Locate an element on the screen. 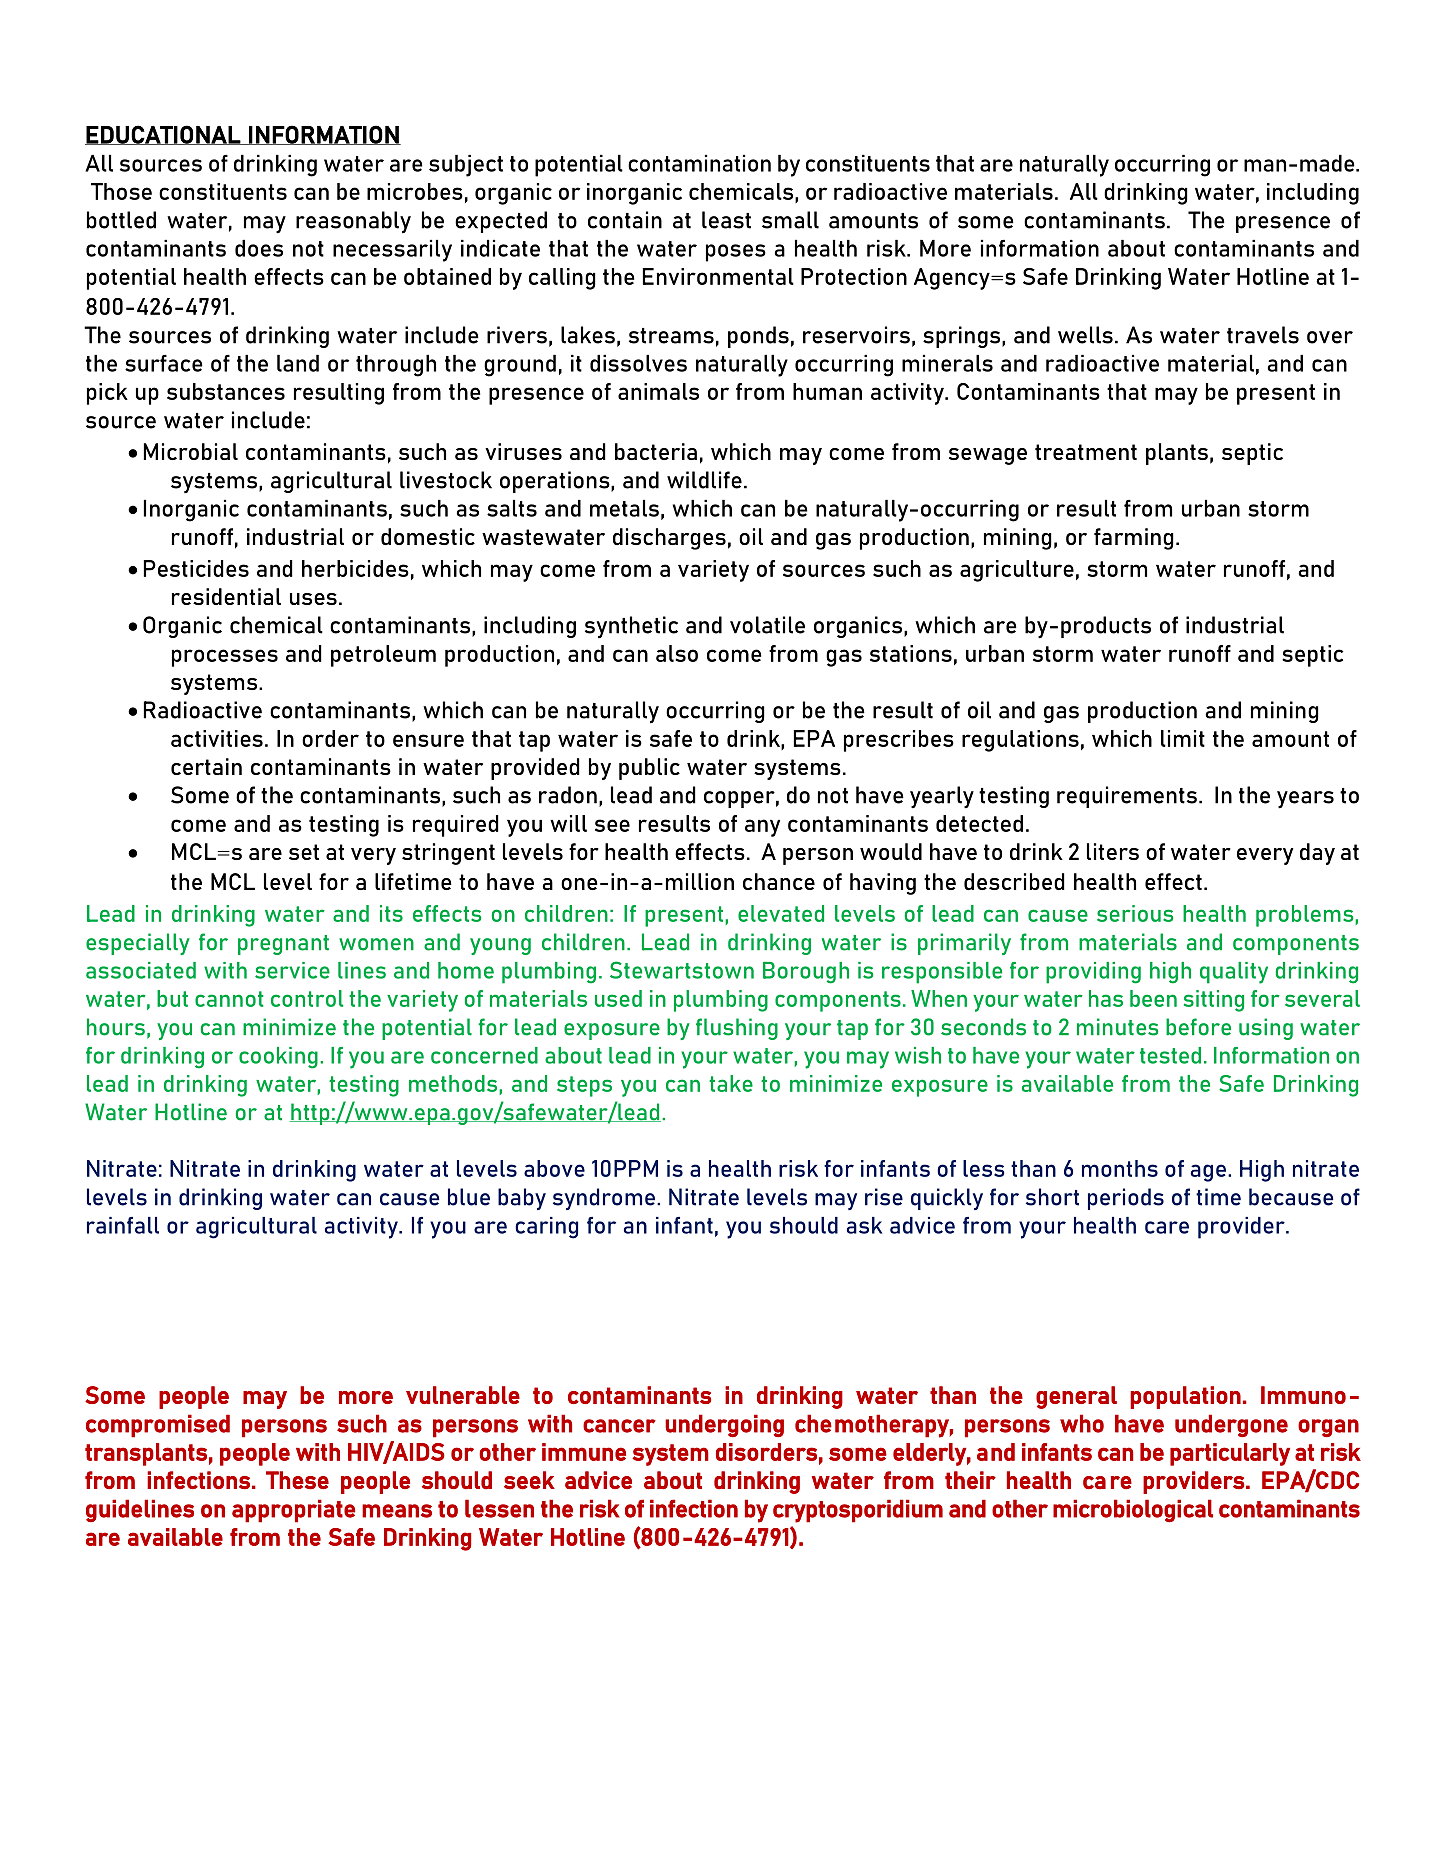  These is located at coordinates (297, 1480).
